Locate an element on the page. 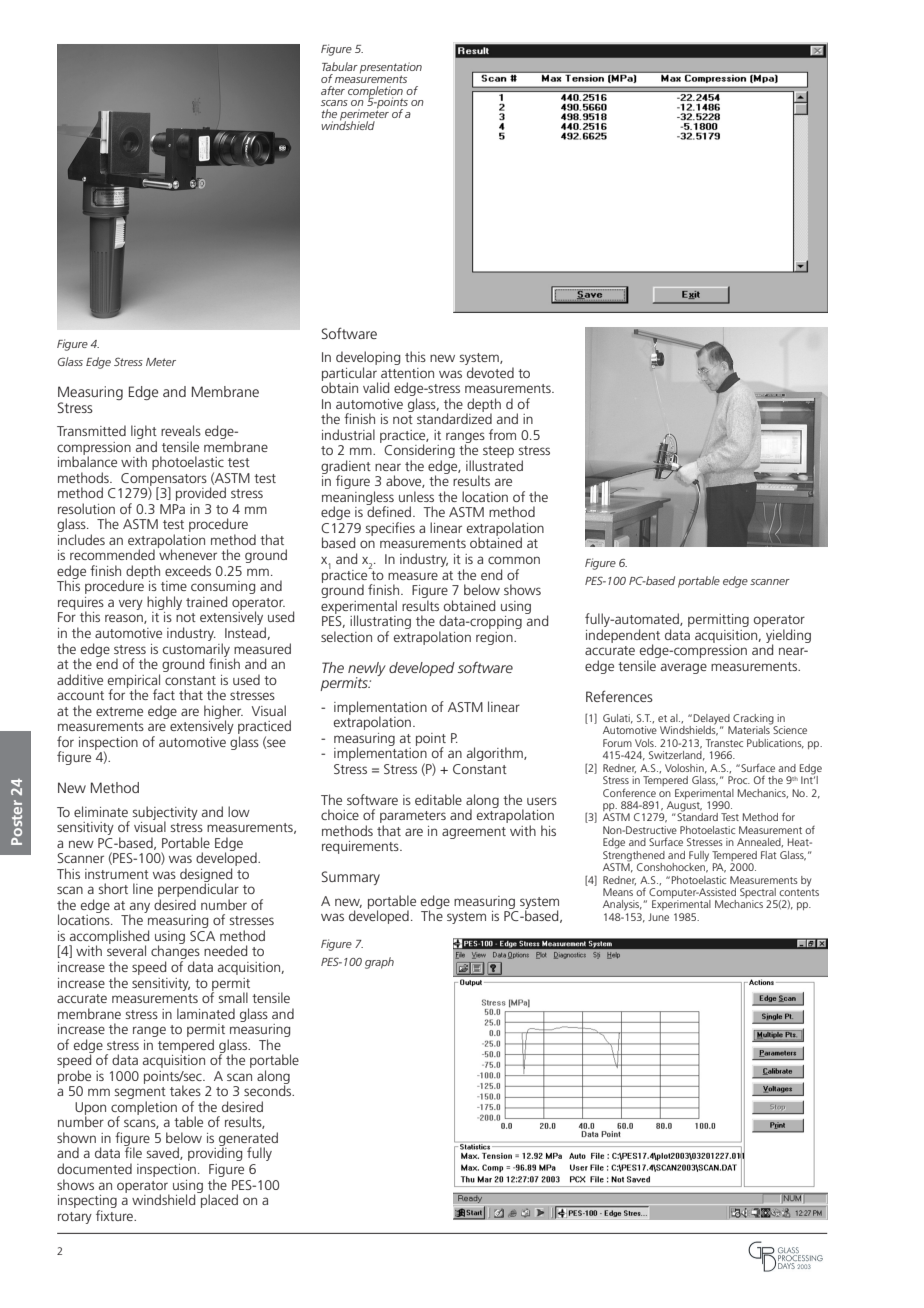 The height and width of the image is (1308, 924). region is located at coordinates (495, 638).
